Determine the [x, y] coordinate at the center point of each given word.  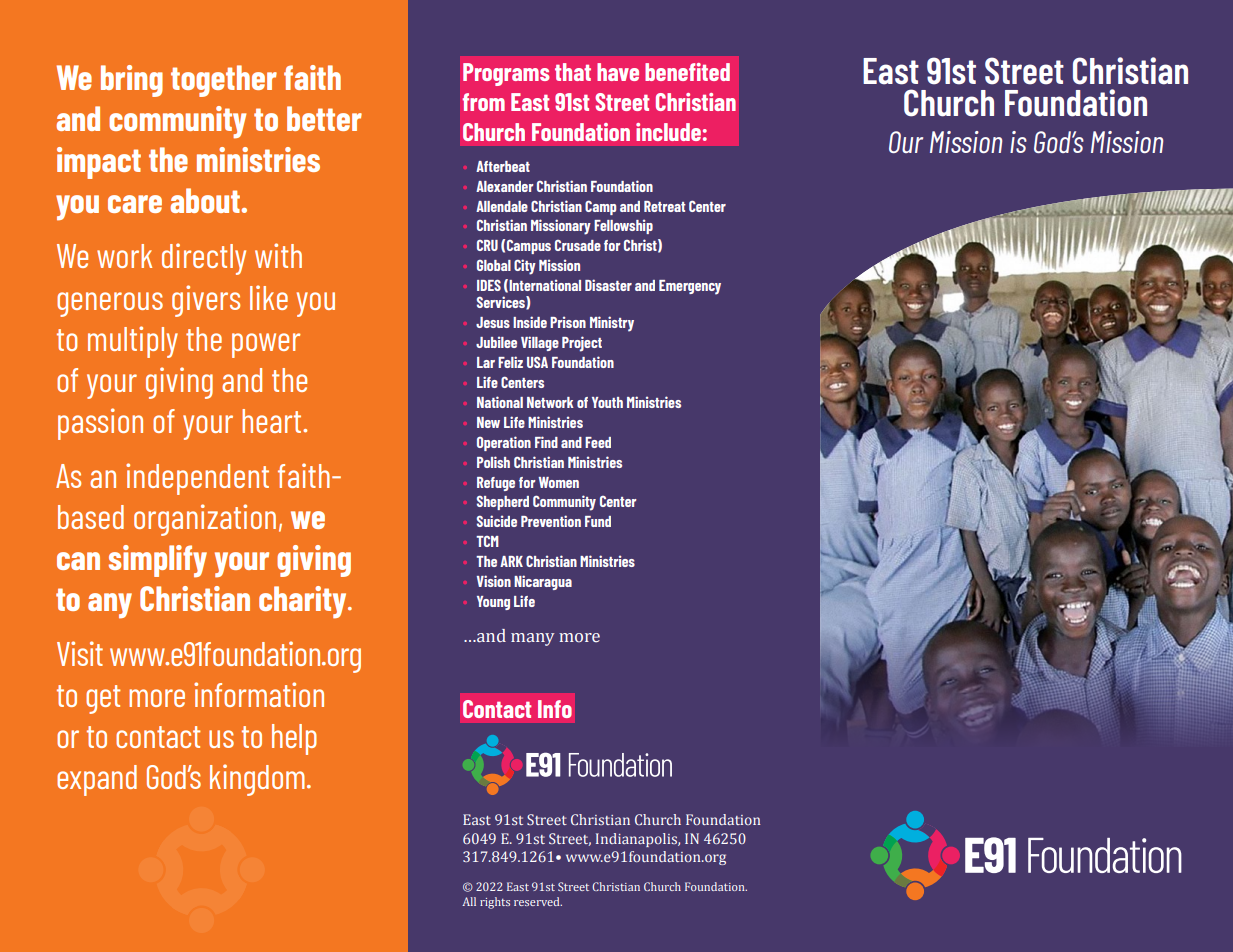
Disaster [608, 285]
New [488, 422]
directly [204, 259]
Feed [598, 442]
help [294, 739]
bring [132, 81]
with [278, 255]
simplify [158, 561]
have [618, 72]
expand [97, 780]
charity [304, 602]
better [324, 118]
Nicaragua [543, 582]
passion [100, 424]
